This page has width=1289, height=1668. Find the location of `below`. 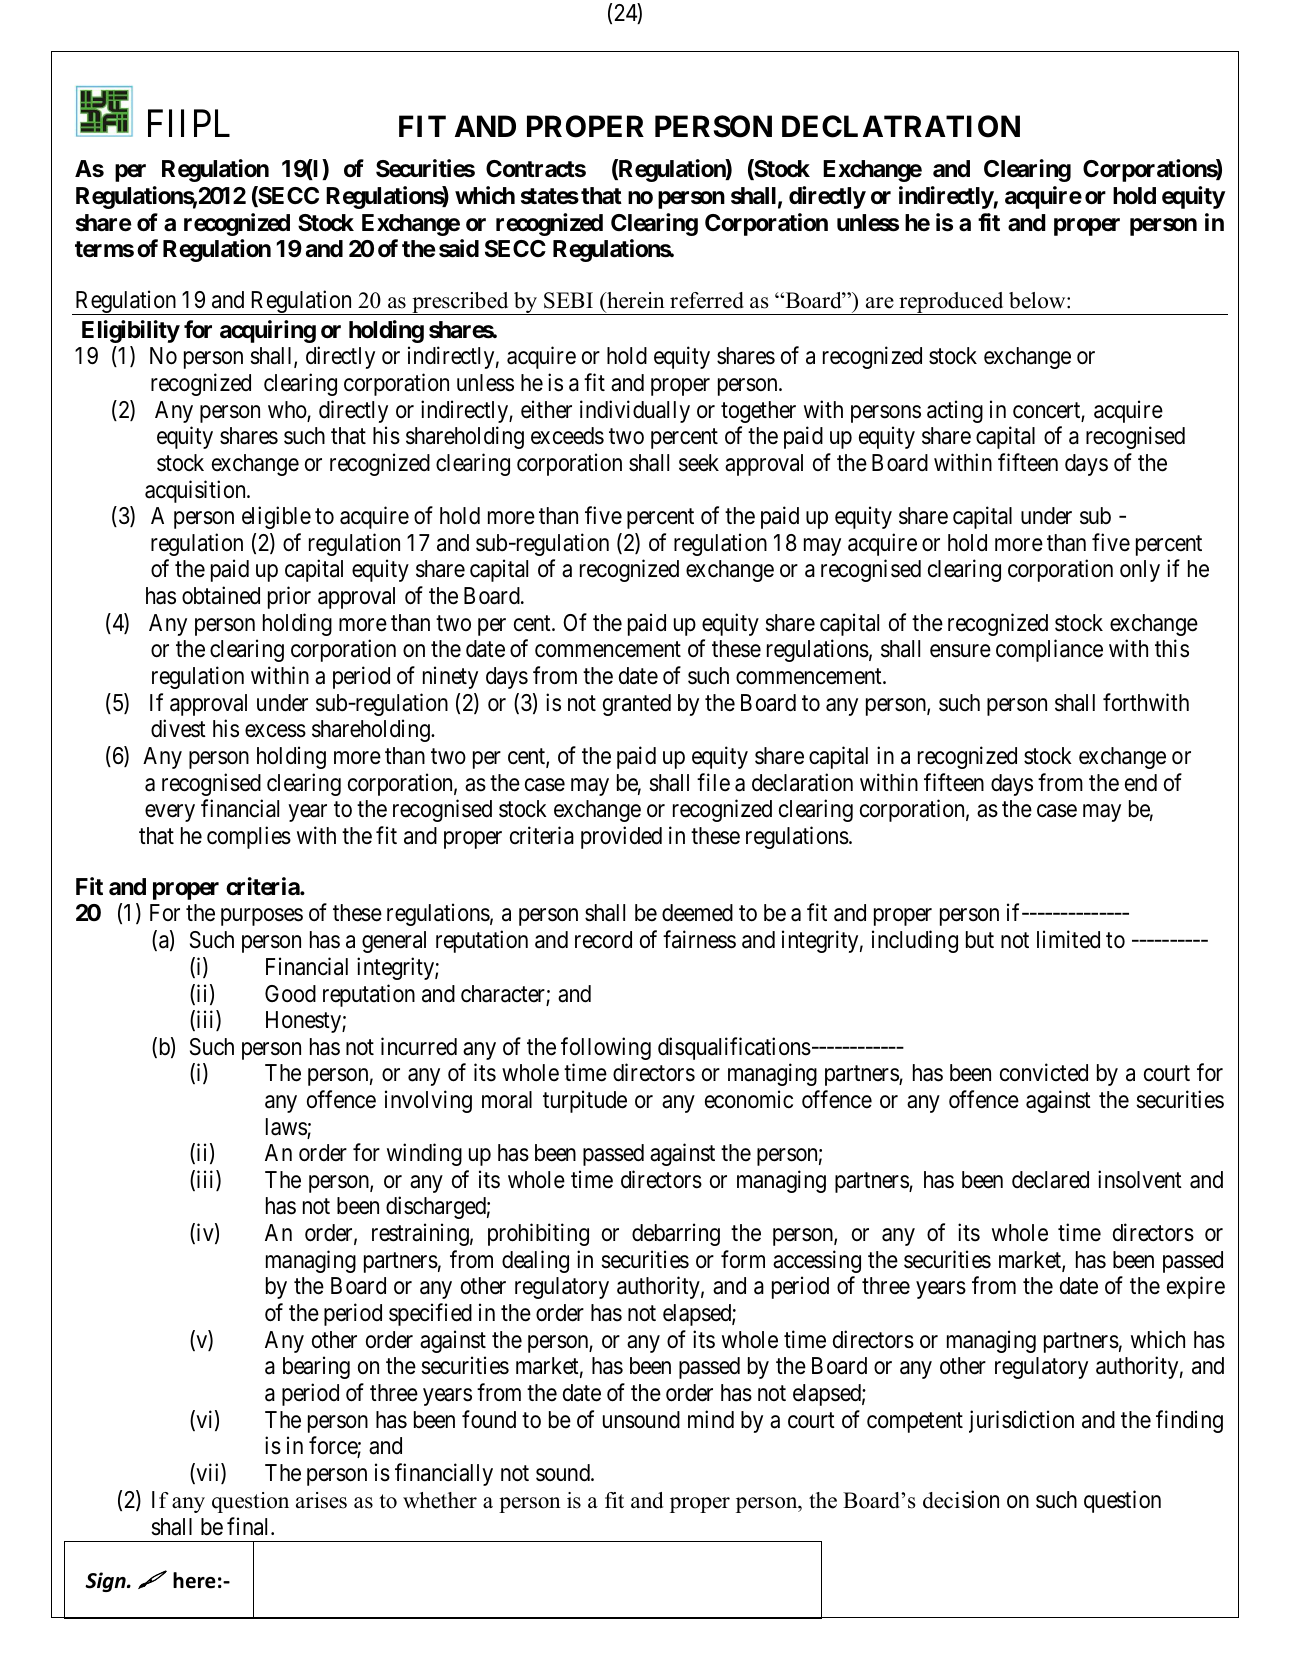

below is located at coordinates (1038, 300).
